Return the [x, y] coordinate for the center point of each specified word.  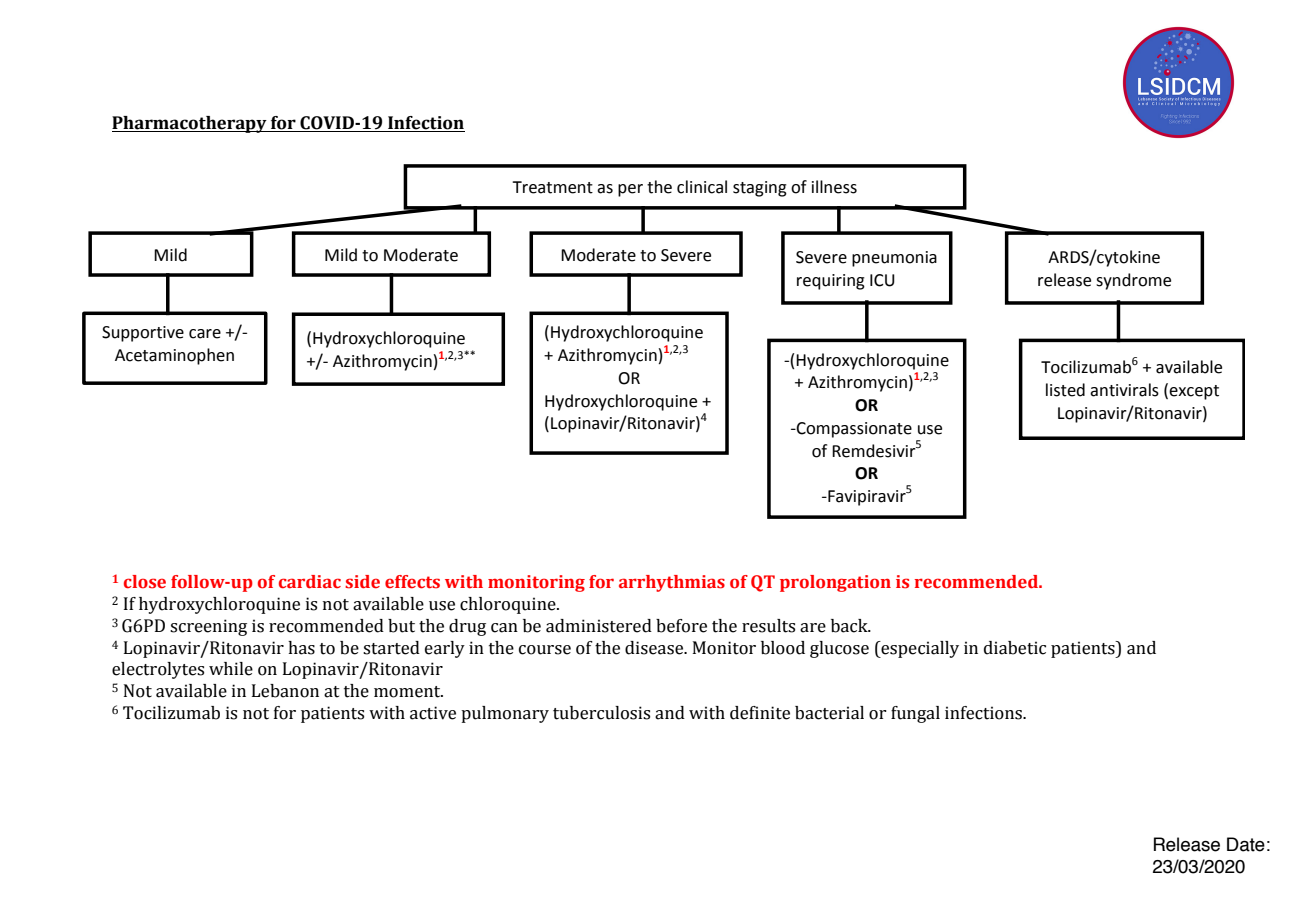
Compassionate [853, 430]
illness [834, 187]
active [433, 713]
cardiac [310, 582]
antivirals [1124, 390]
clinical [702, 187]
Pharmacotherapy [190, 124]
